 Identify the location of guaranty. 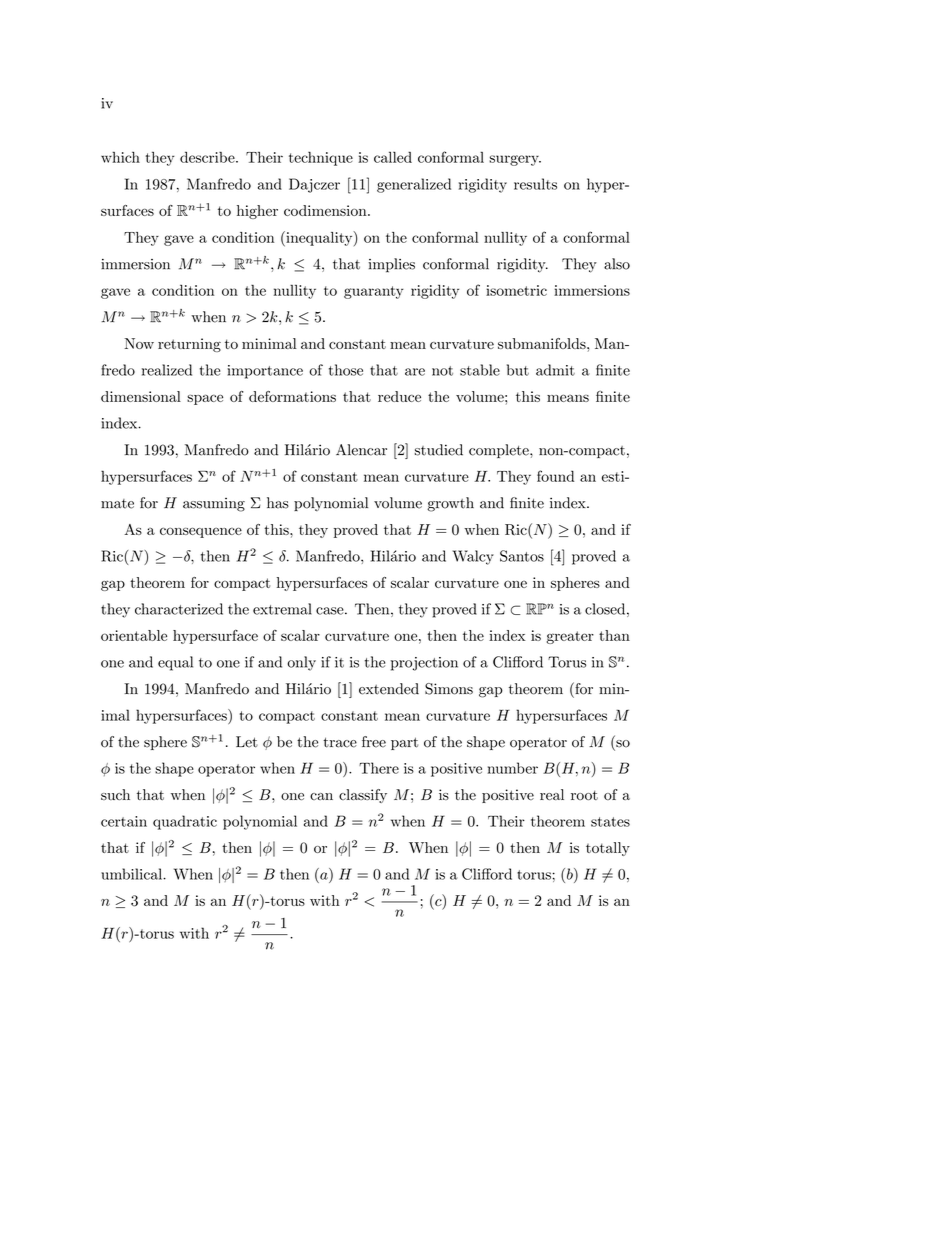
(373, 292).
